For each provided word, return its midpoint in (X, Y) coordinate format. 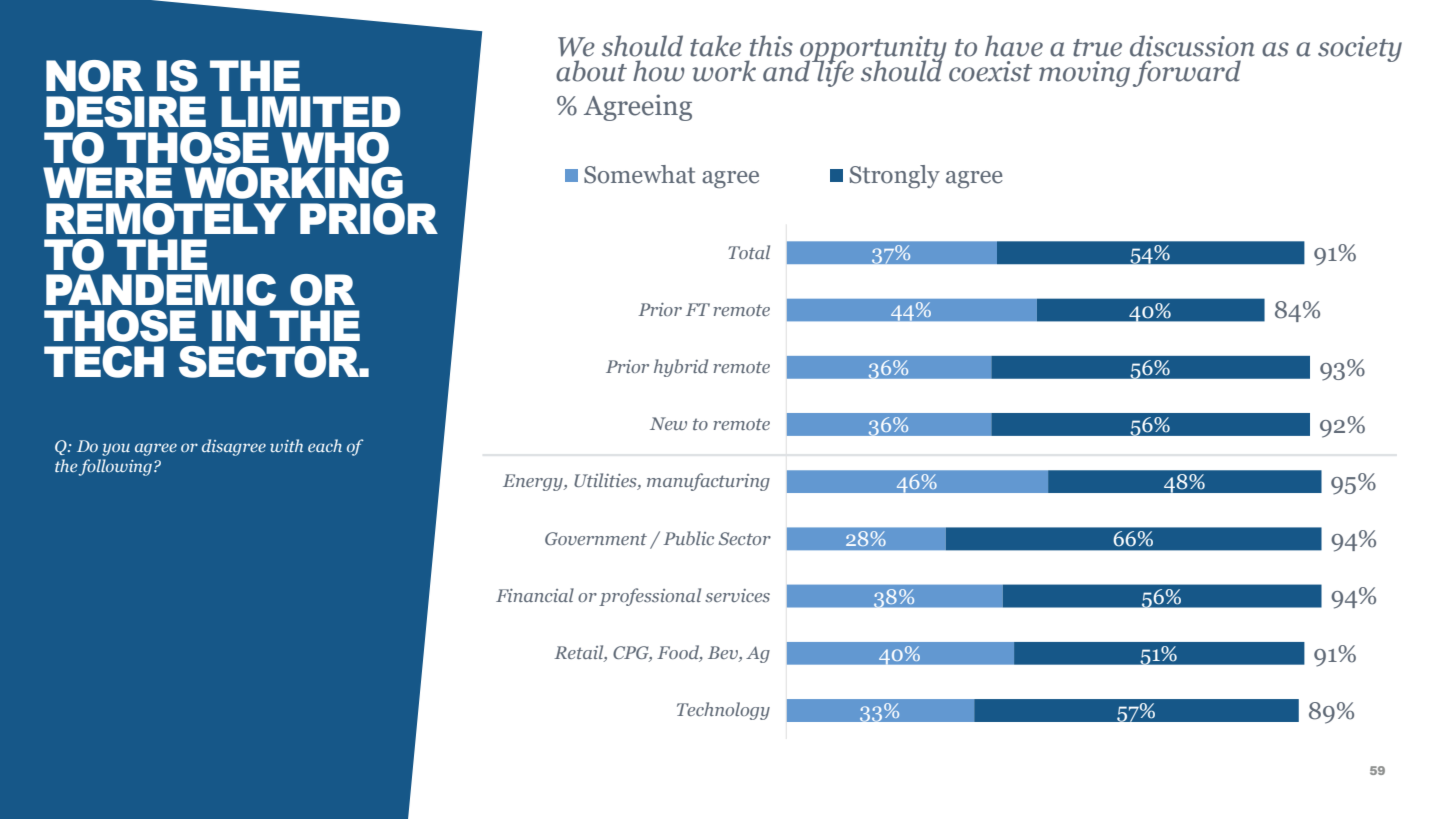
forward (1187, 73)
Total (749, 252)
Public (688, 538)
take (715, 46)
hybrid (681, 368)
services (737, 595)
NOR (94, 76)
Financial (535, 595)
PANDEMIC (161, 290)
